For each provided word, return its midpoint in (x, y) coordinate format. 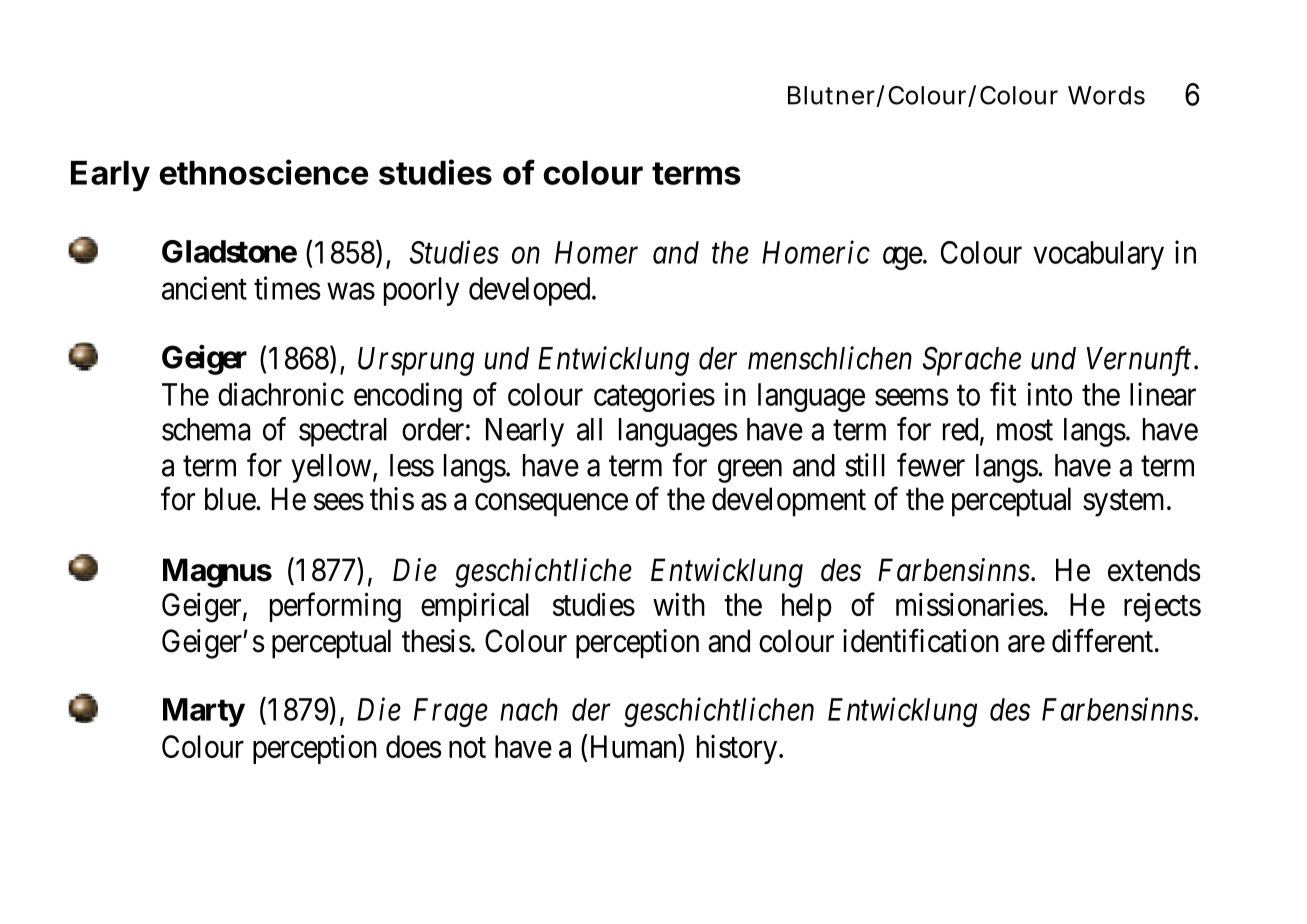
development (789, 502)
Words (1106, 95)
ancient (204, 288)
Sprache (972, 361)
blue (231, 499)
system (1125, 503)
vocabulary (1098, 255)
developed (531, 291)
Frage (451, 712)
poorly (421, 291)
